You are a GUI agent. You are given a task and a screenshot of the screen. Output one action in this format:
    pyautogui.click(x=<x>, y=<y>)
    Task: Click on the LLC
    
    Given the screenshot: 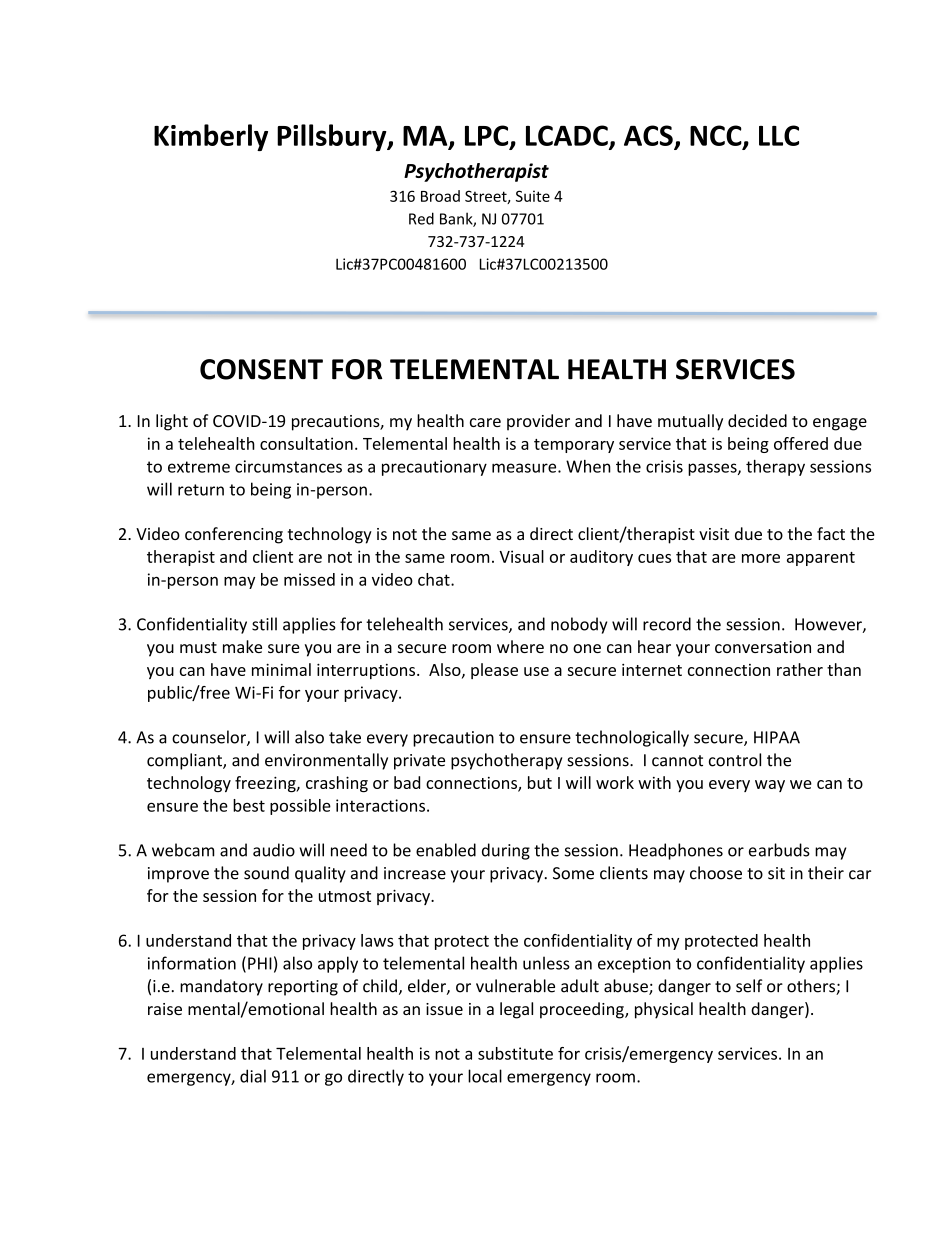 What is the action you would take?
    pyautogui.click(x=779, y=135)
